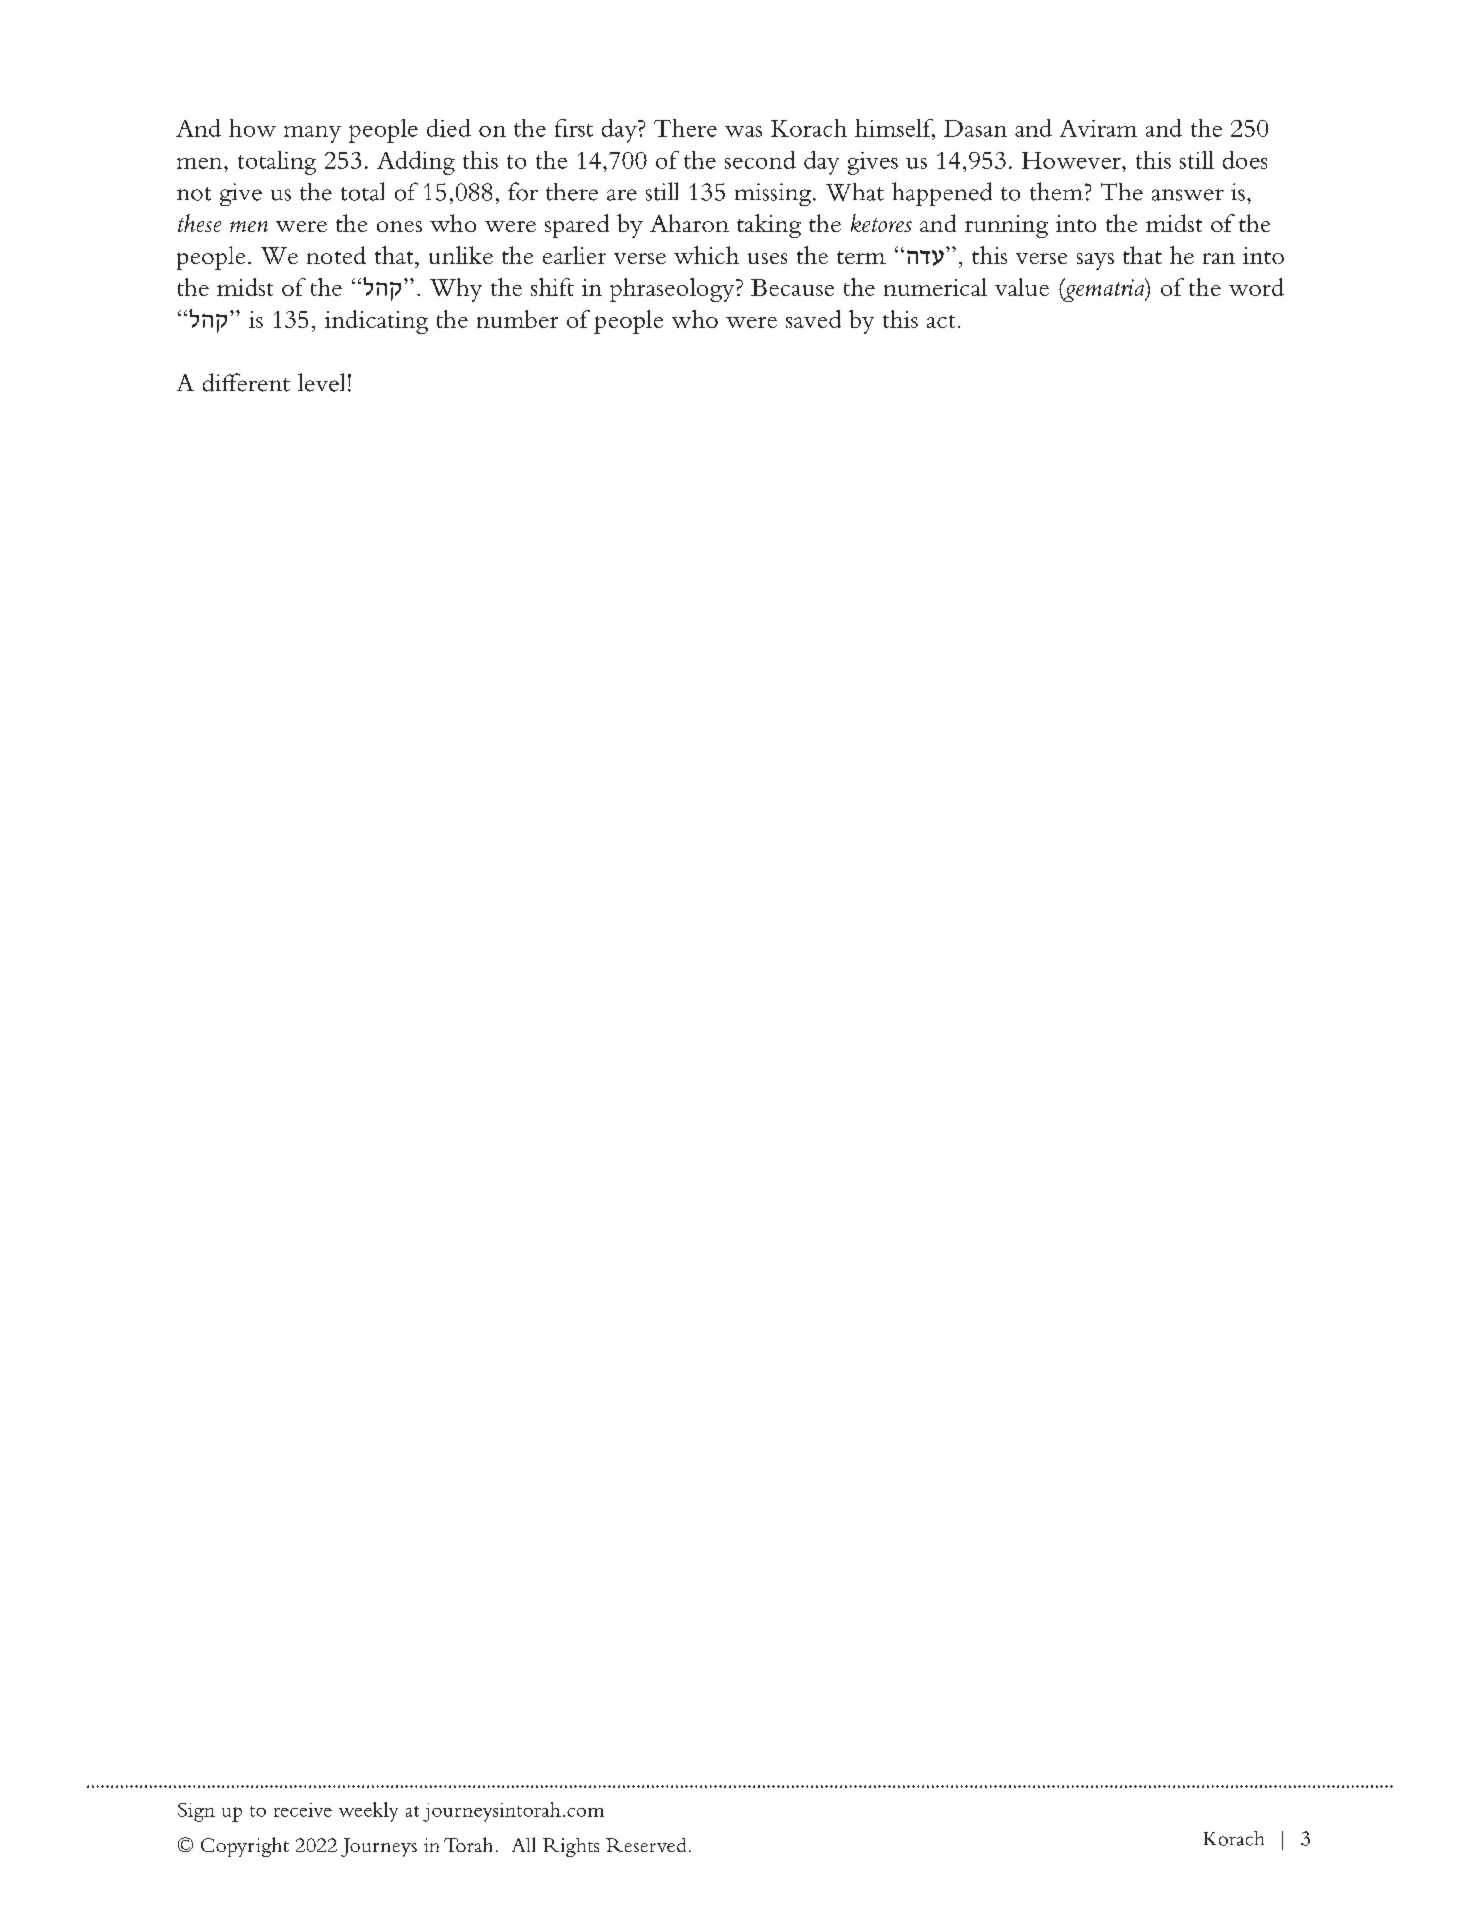  What do you see at coordinates (368, 1812) in the screenshot?
I see `weekly` at bounding box center [368, 1812].
